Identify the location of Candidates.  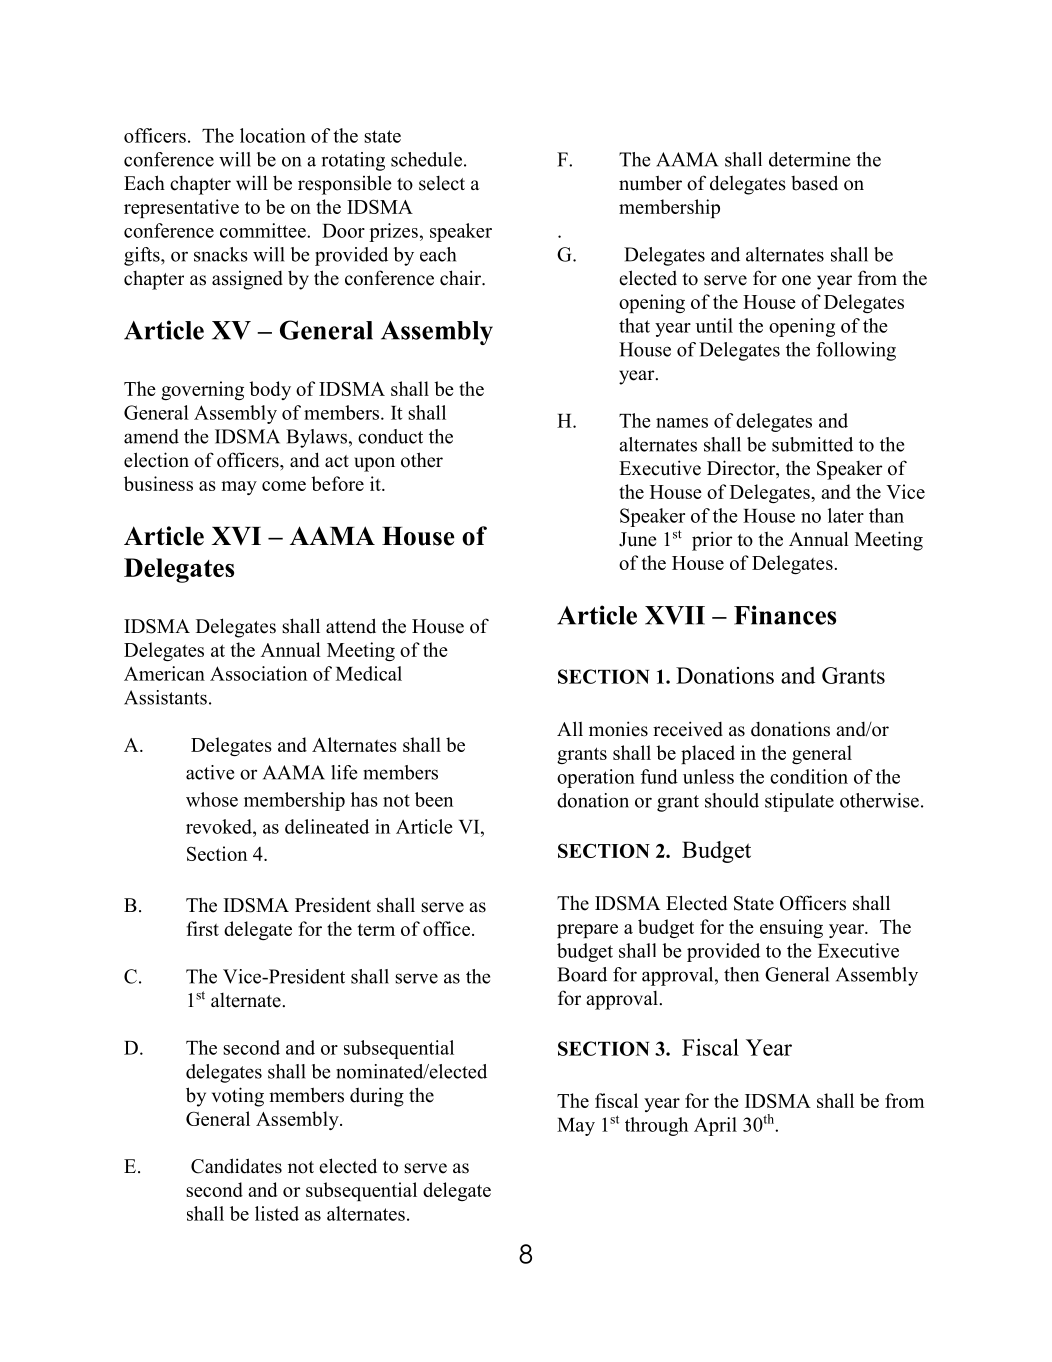
(236, 1166).
